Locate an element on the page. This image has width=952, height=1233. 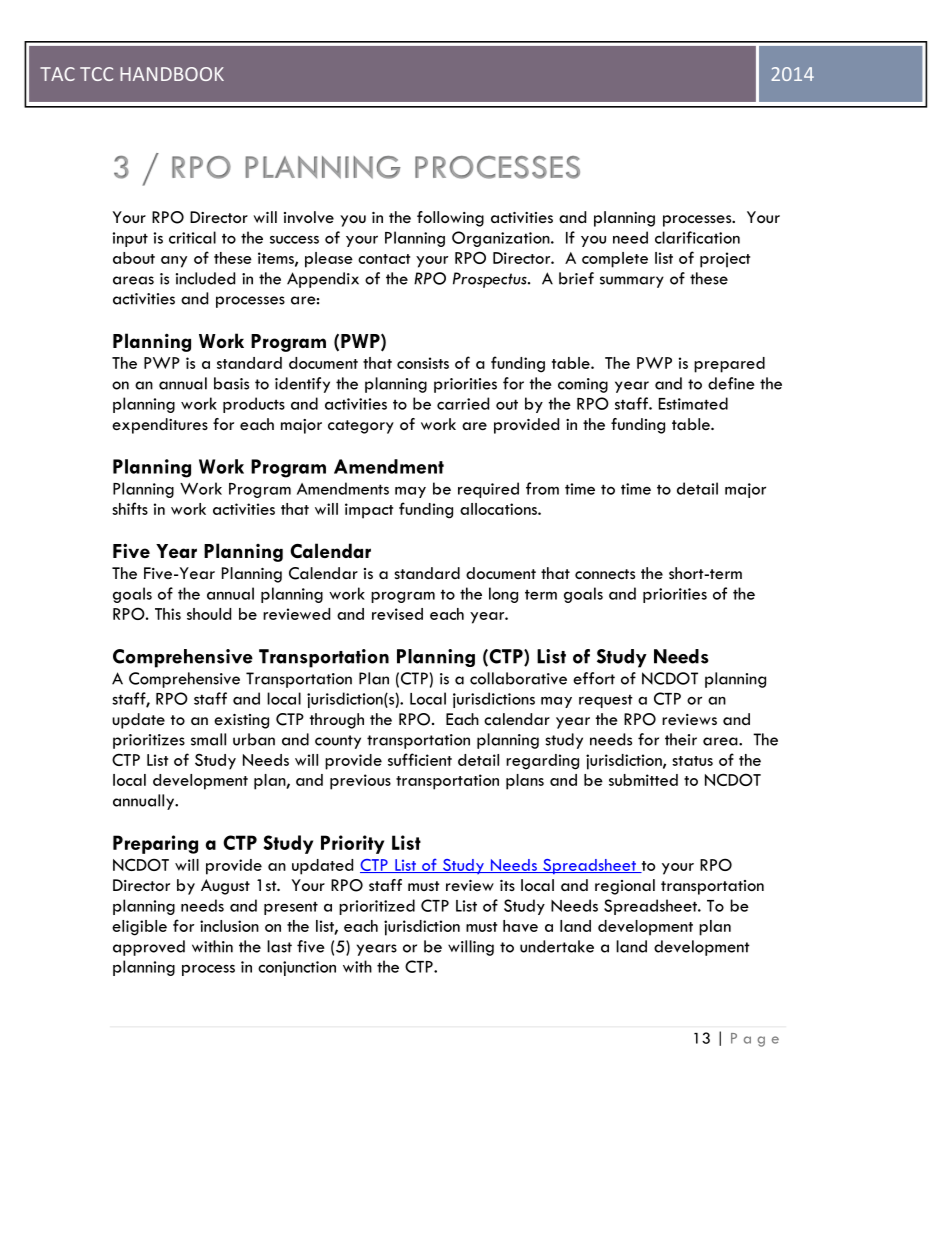
effort is located at coordinates (594, 678).
